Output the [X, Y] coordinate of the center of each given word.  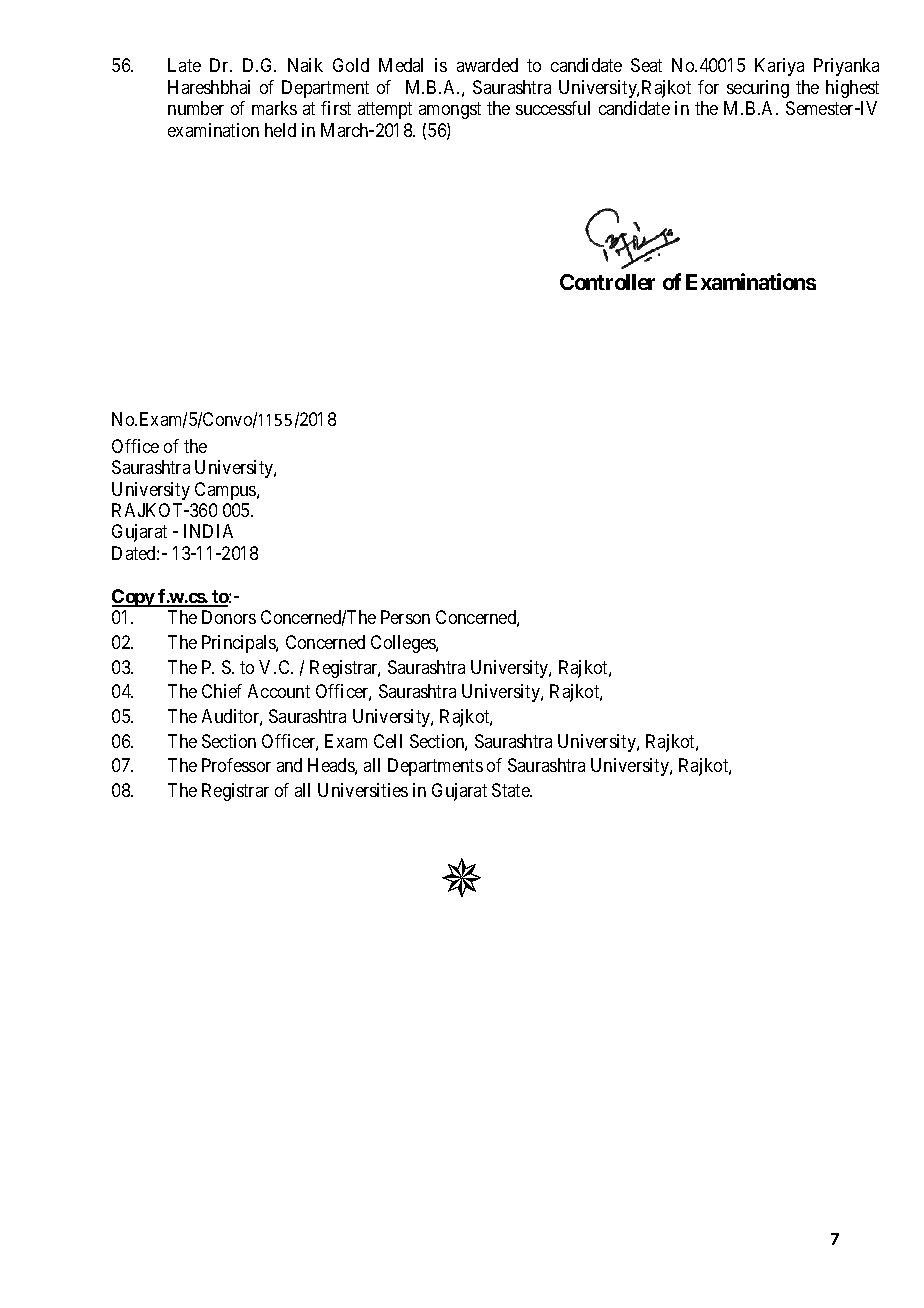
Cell [388, 741]
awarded [487, 65]
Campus [226, 491]
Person [405, 617]
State [511, 790]
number [196, 108]
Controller [607, 282]
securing [758, 89]
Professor [236, 765]
